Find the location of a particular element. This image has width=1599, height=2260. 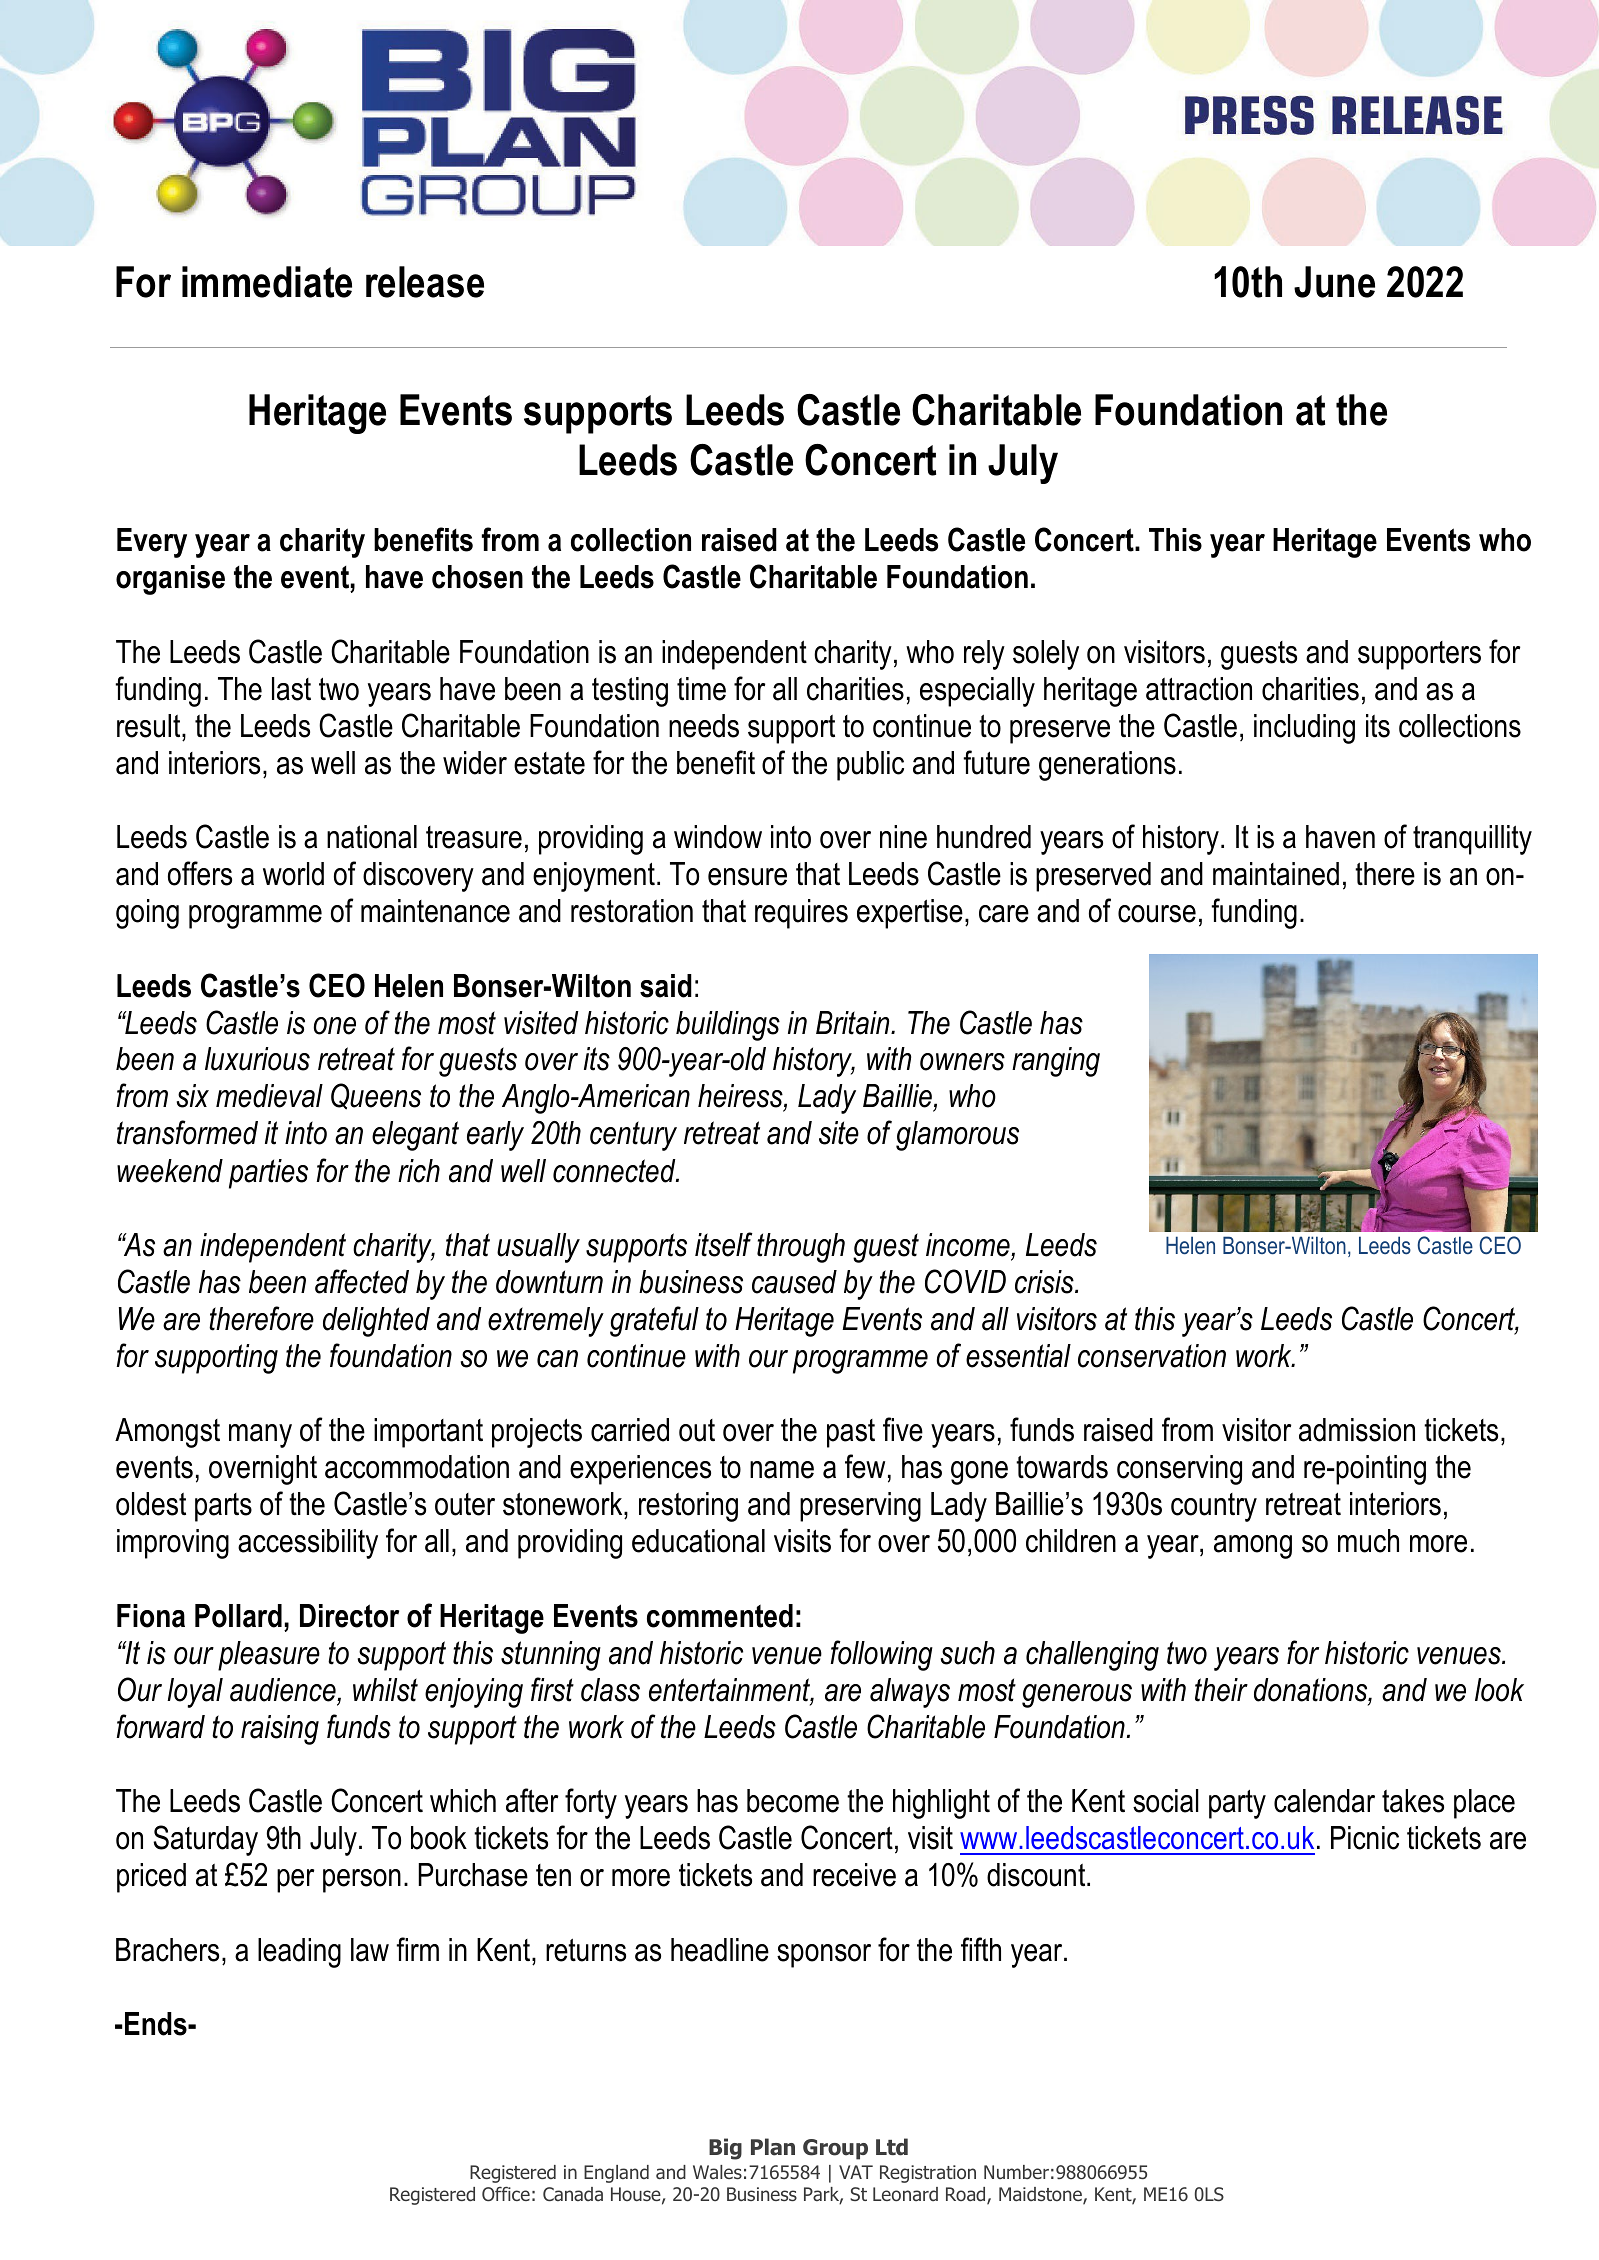

public is located at coordinates (870, 766).
